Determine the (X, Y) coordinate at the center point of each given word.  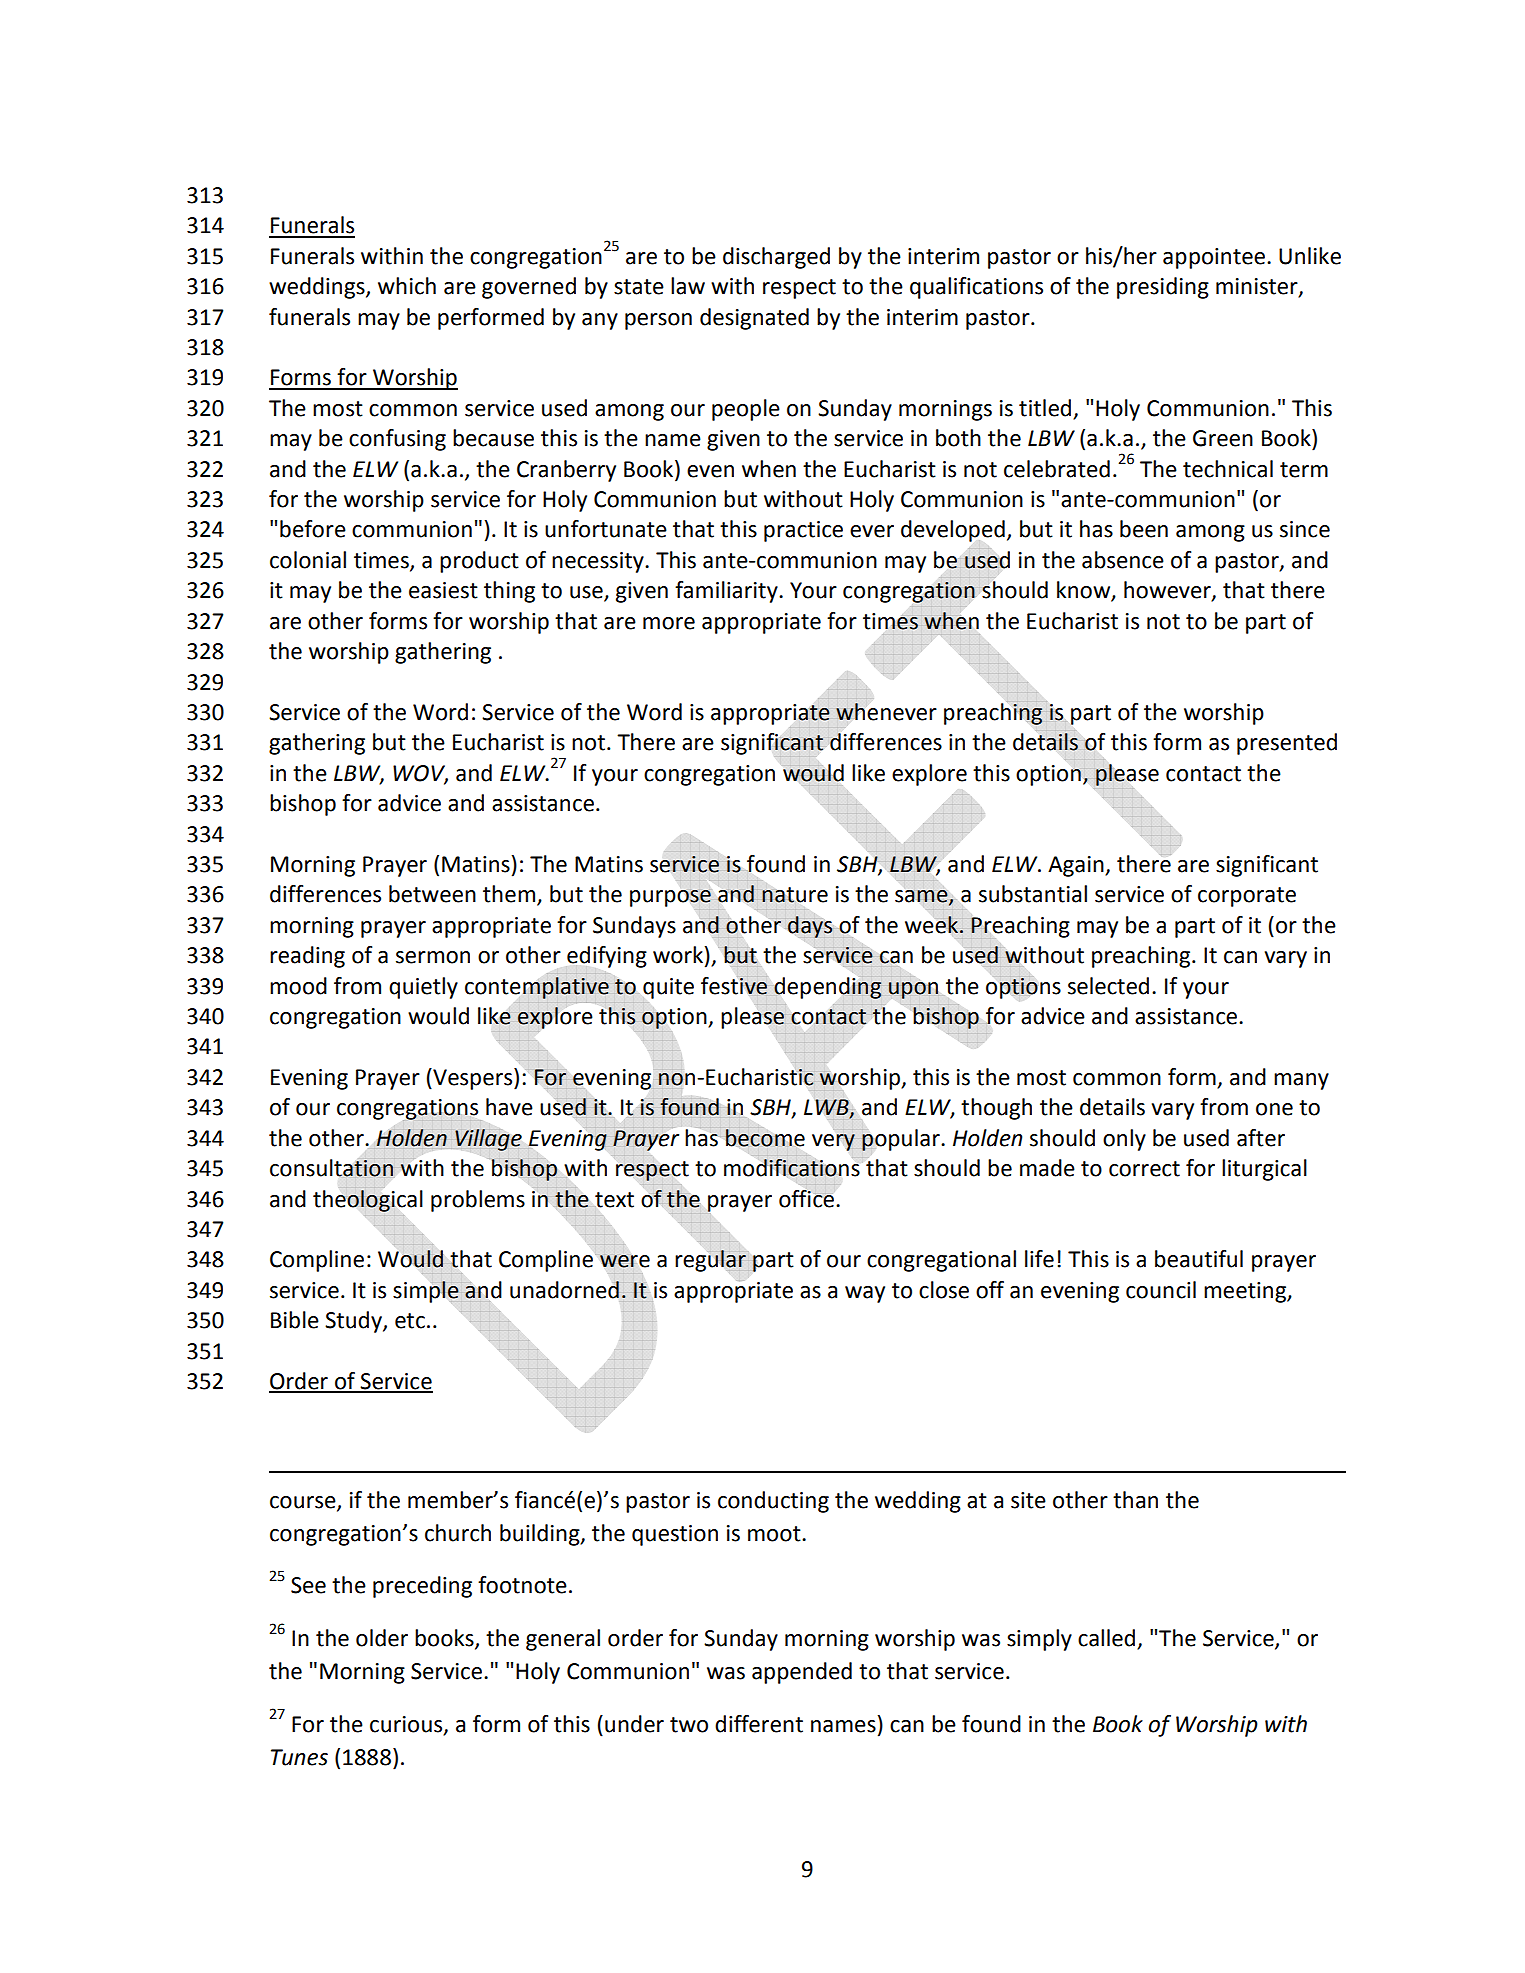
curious (407, 1725)
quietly (423, 988)
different (759, 1724)
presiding (1163, 288)
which (407, 286)
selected (1108, 986)
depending (828, 987)
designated (754, 319)
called (1108, 1639)
